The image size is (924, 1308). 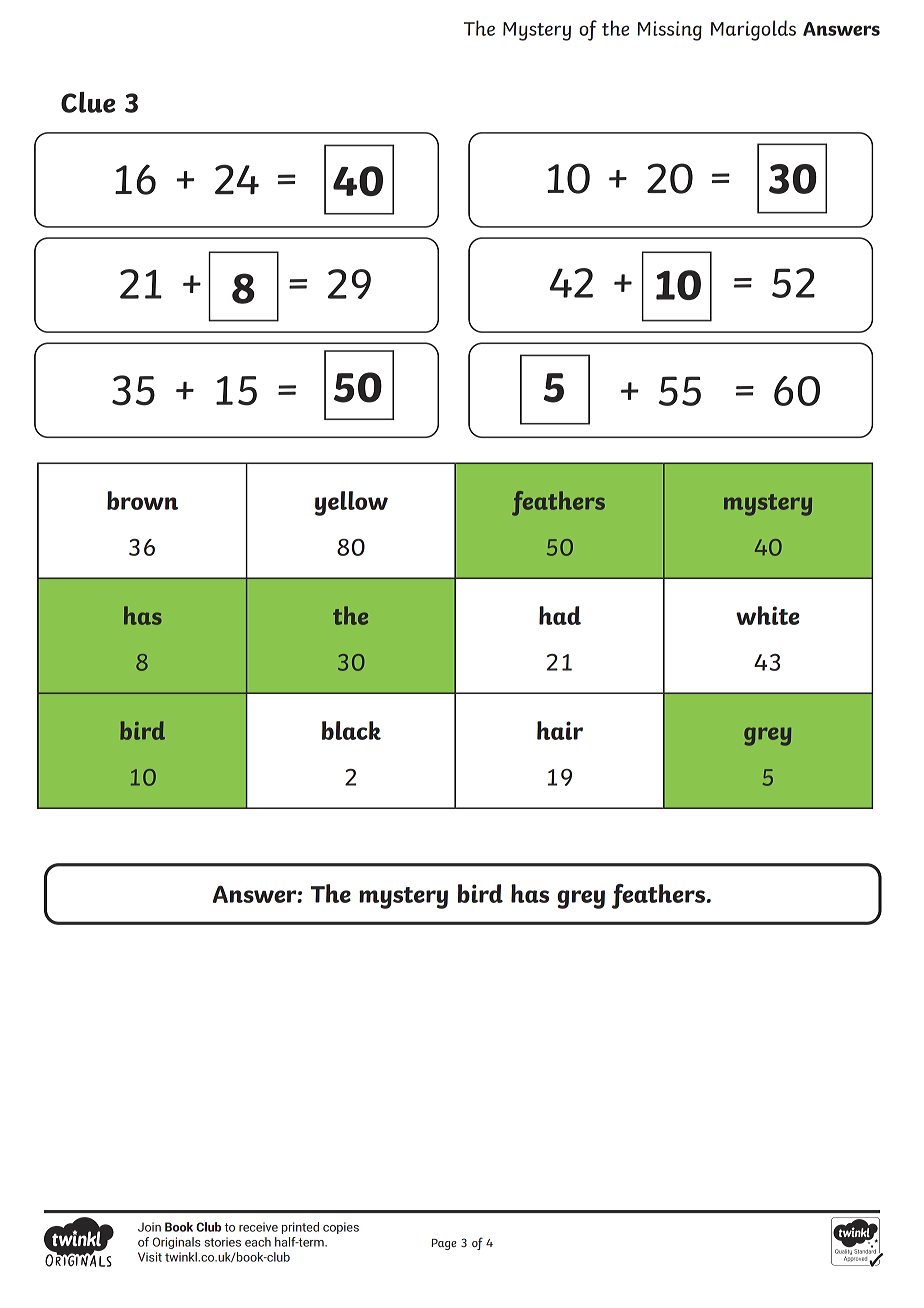 What do you see at coordinates (177, 1243) in the image?
I see `Originals` at bounding box center [177, 1243].
